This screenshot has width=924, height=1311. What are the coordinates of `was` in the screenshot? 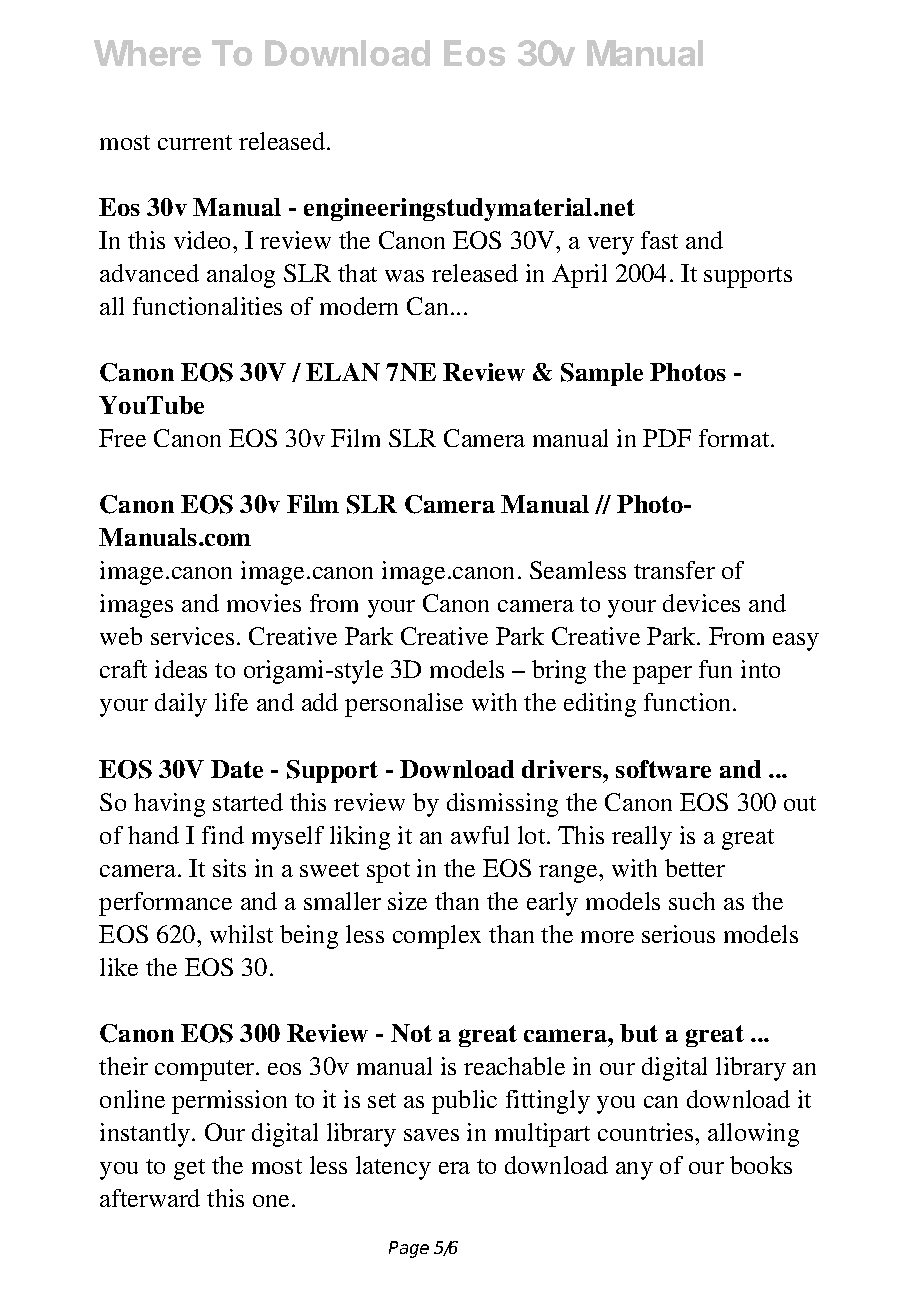 It's located at (404, 276).
